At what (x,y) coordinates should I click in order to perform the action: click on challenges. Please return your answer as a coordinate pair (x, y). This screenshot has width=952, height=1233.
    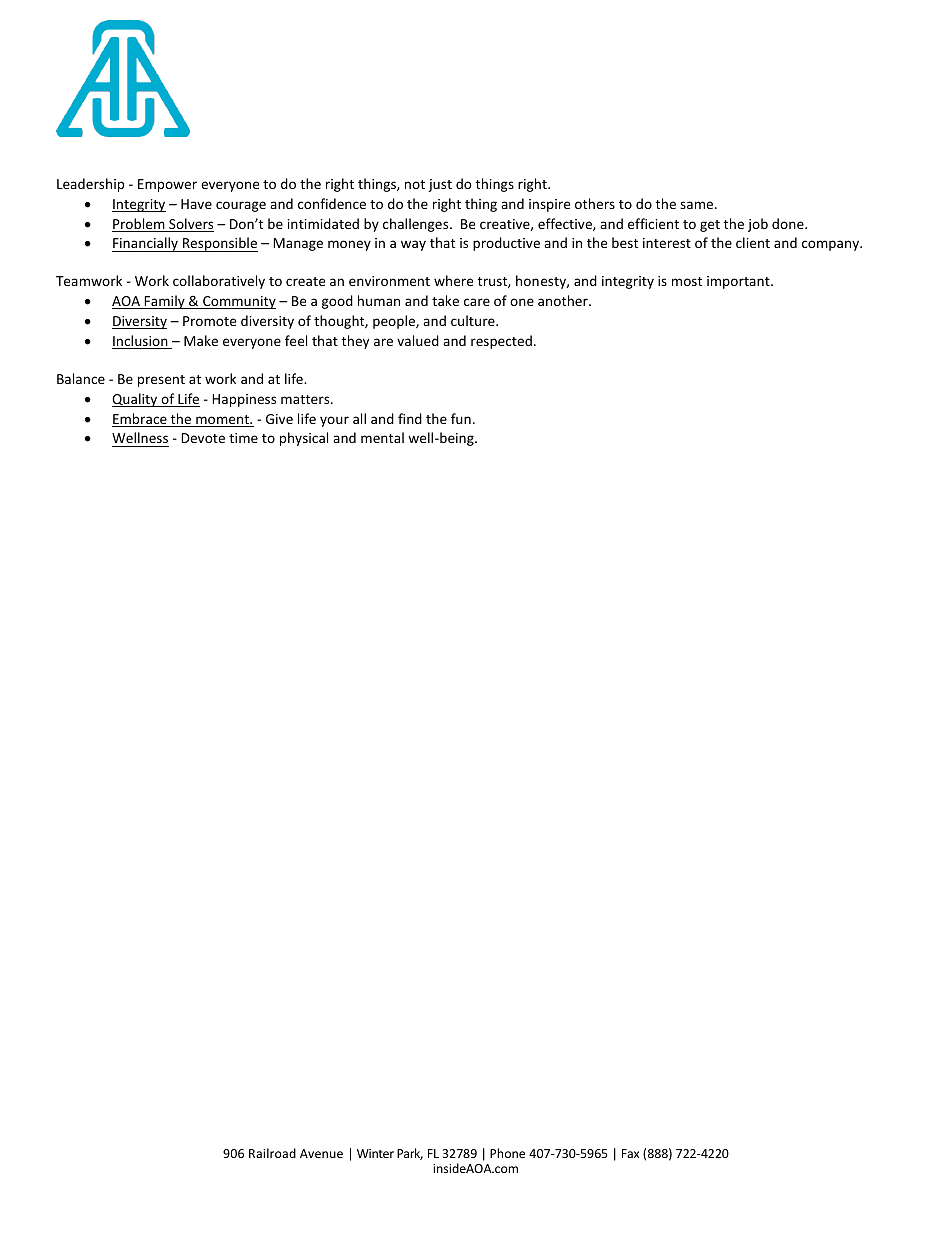
    Looking at the image, I should click on (417, 225).
